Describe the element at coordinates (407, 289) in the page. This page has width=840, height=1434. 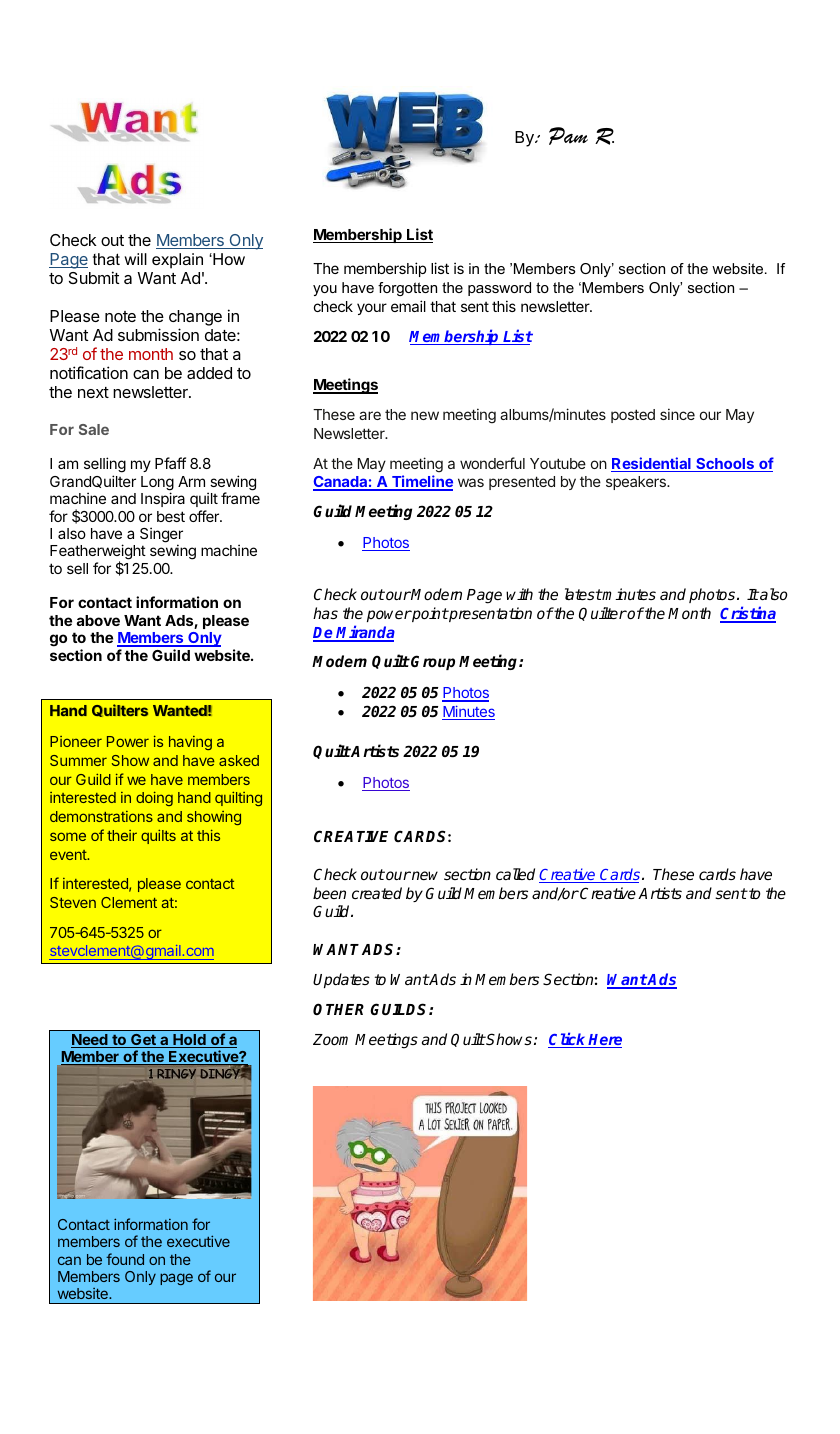
I see `forgotten` at that location.
